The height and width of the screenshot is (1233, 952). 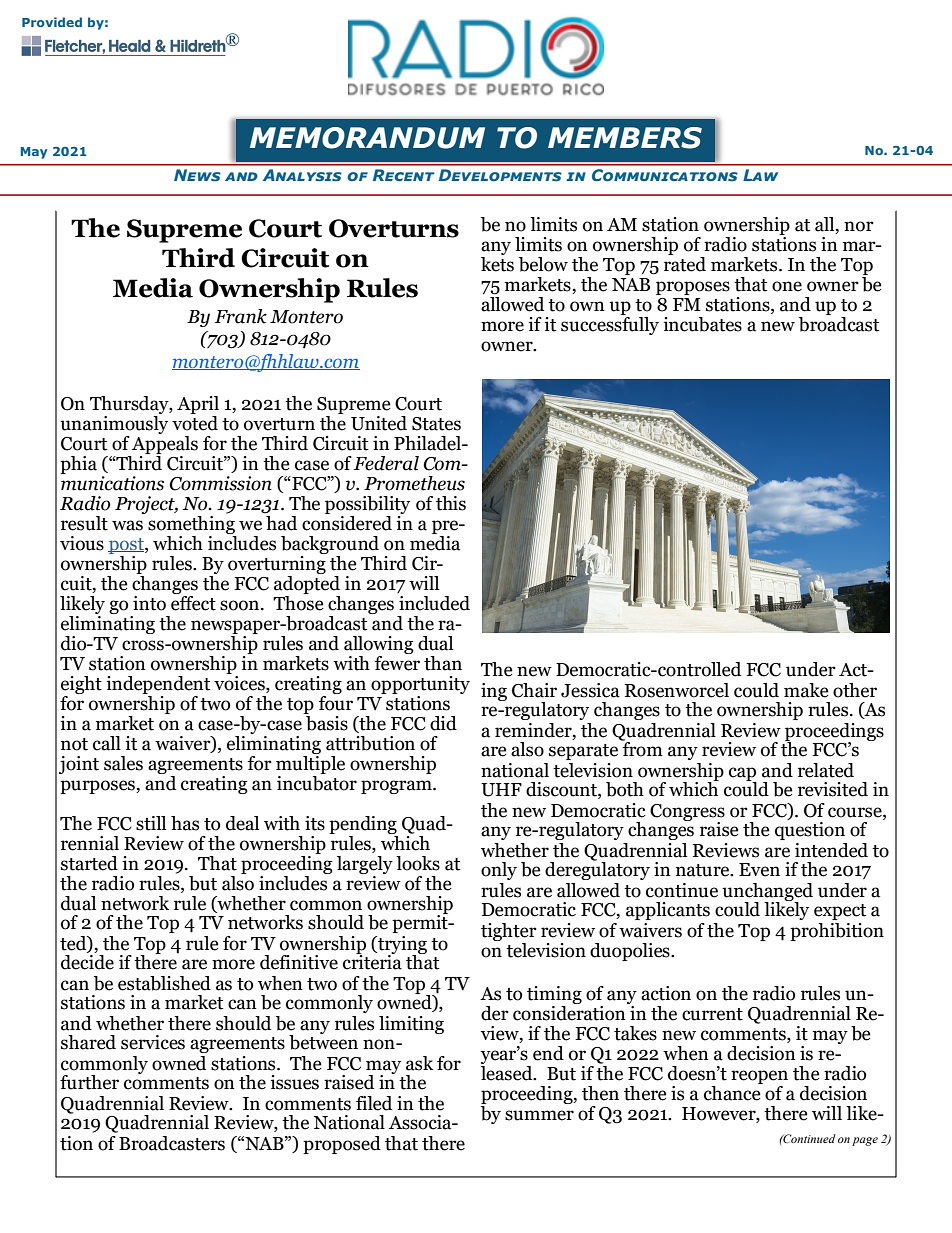 I want to click on Provided, so click(x=52, y=22).
